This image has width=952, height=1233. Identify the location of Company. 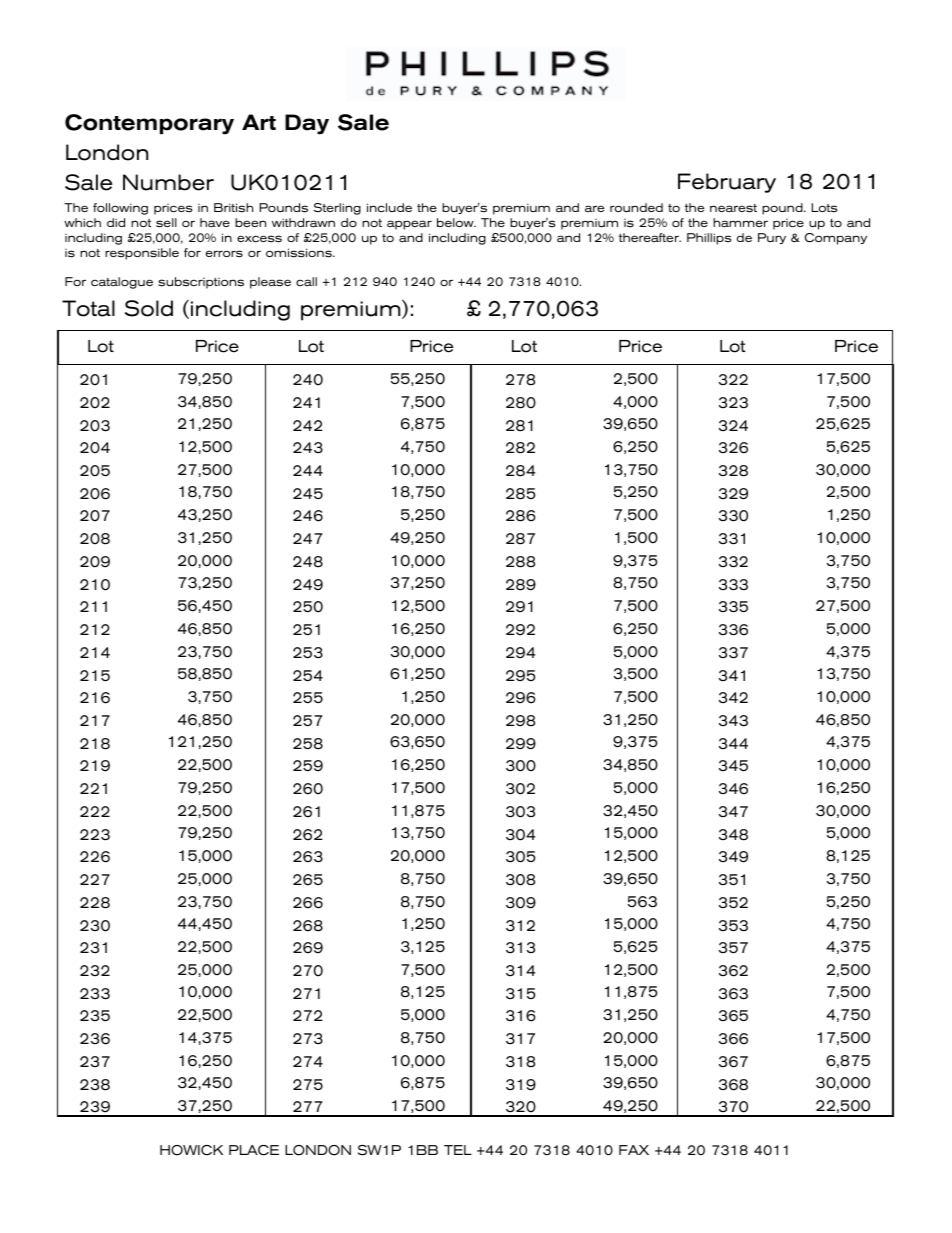
(836, 239).
